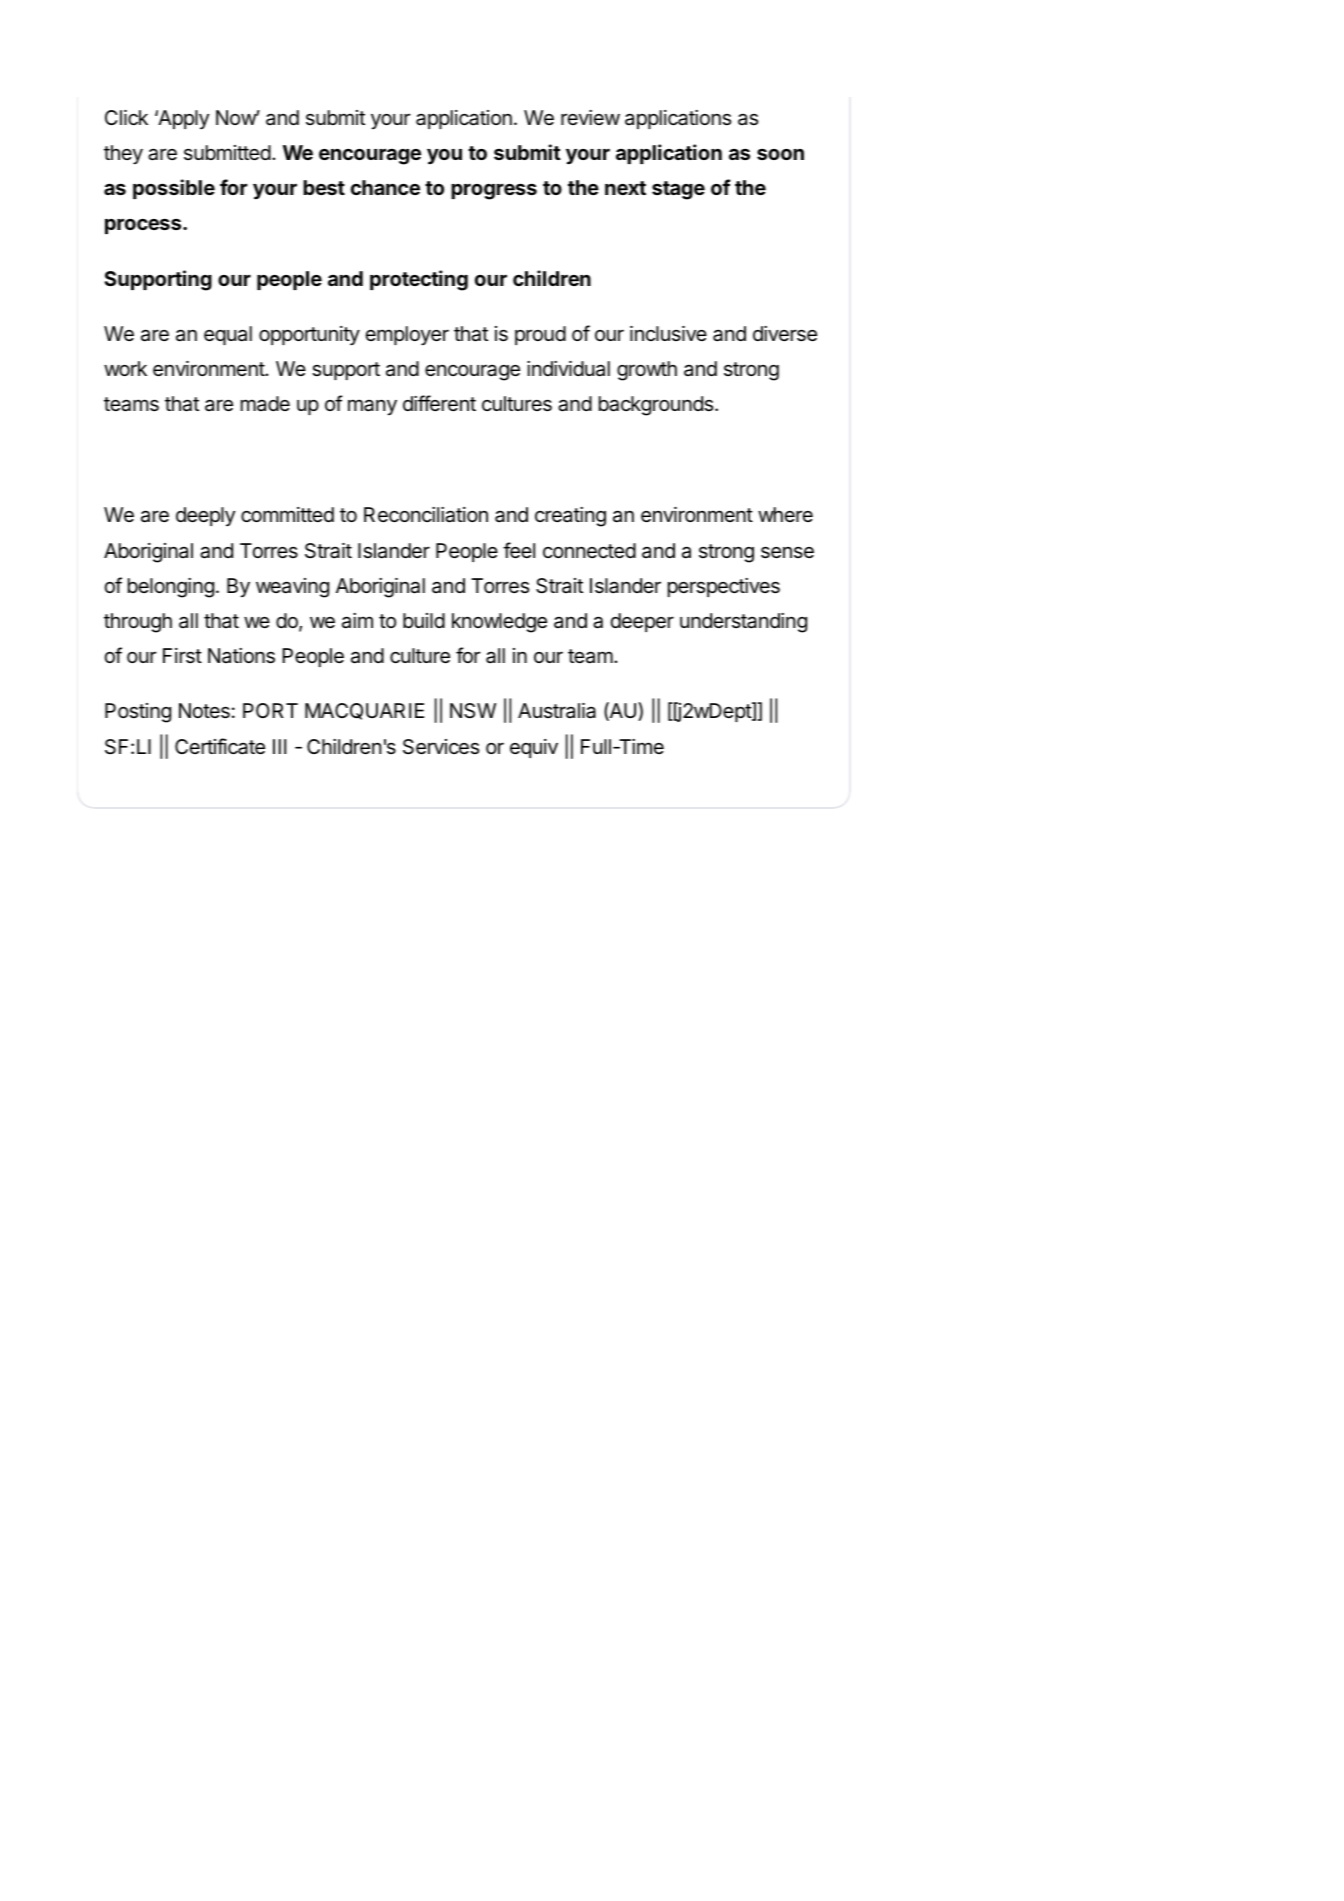  What do you see at coordinates (204, 711) in the screenshot?
I see `Notes` at bounding box center [204, 711].
